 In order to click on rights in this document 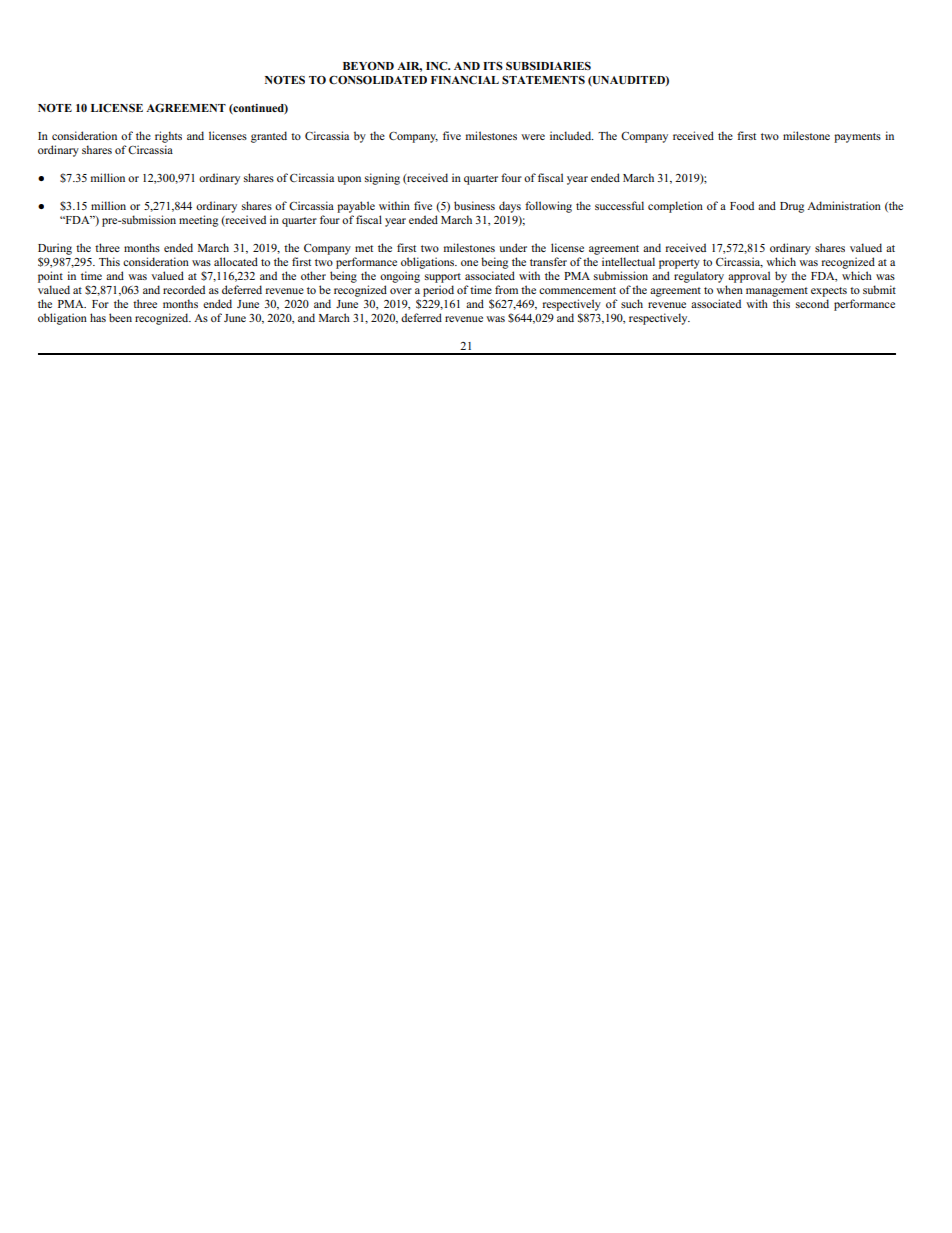, I will do `click(168, 137)`.
